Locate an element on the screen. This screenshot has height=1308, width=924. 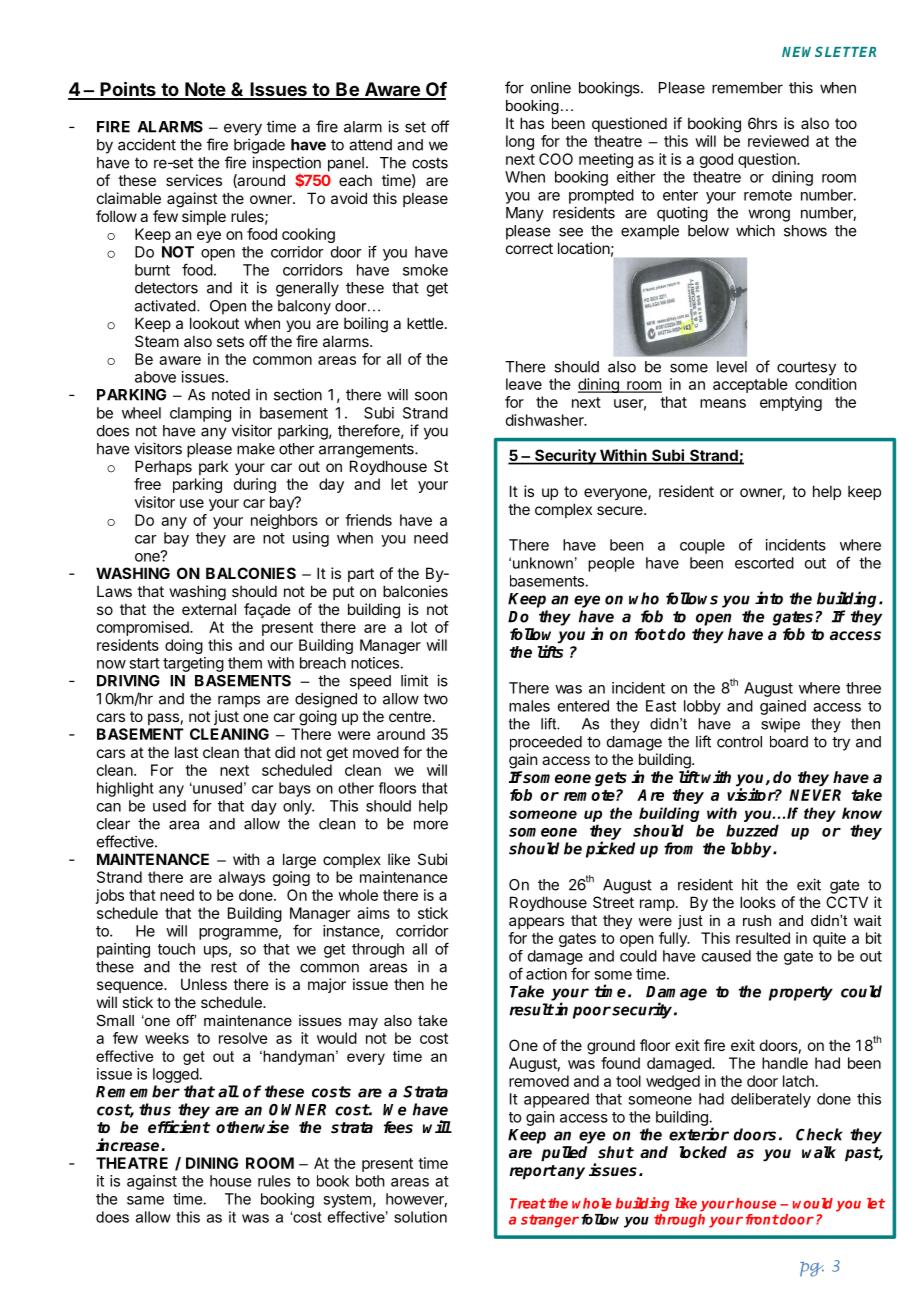
dishwasher is located at coordinates (546, 420).
